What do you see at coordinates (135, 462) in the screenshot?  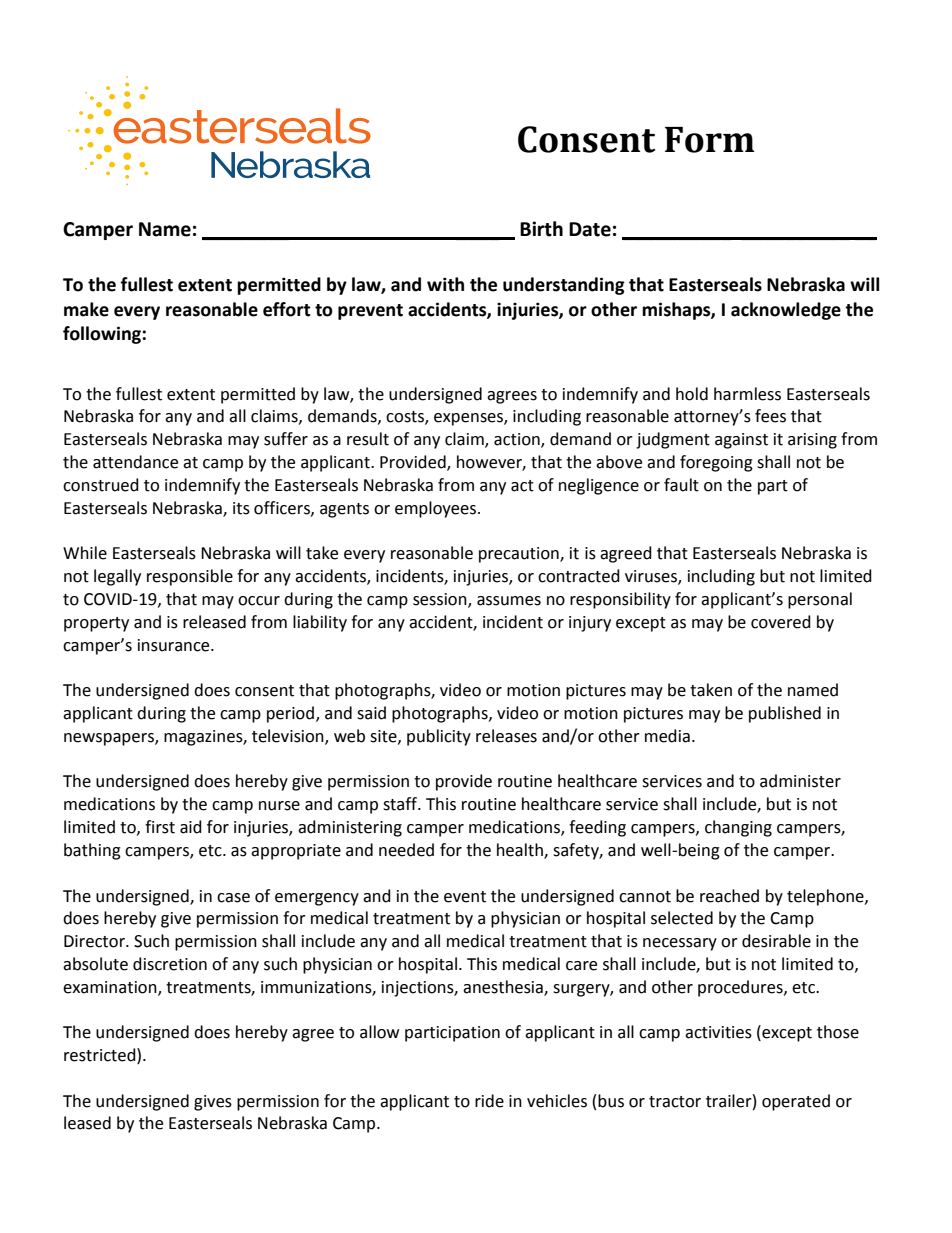 I see `attendance` at bounding box center [135, 462].
